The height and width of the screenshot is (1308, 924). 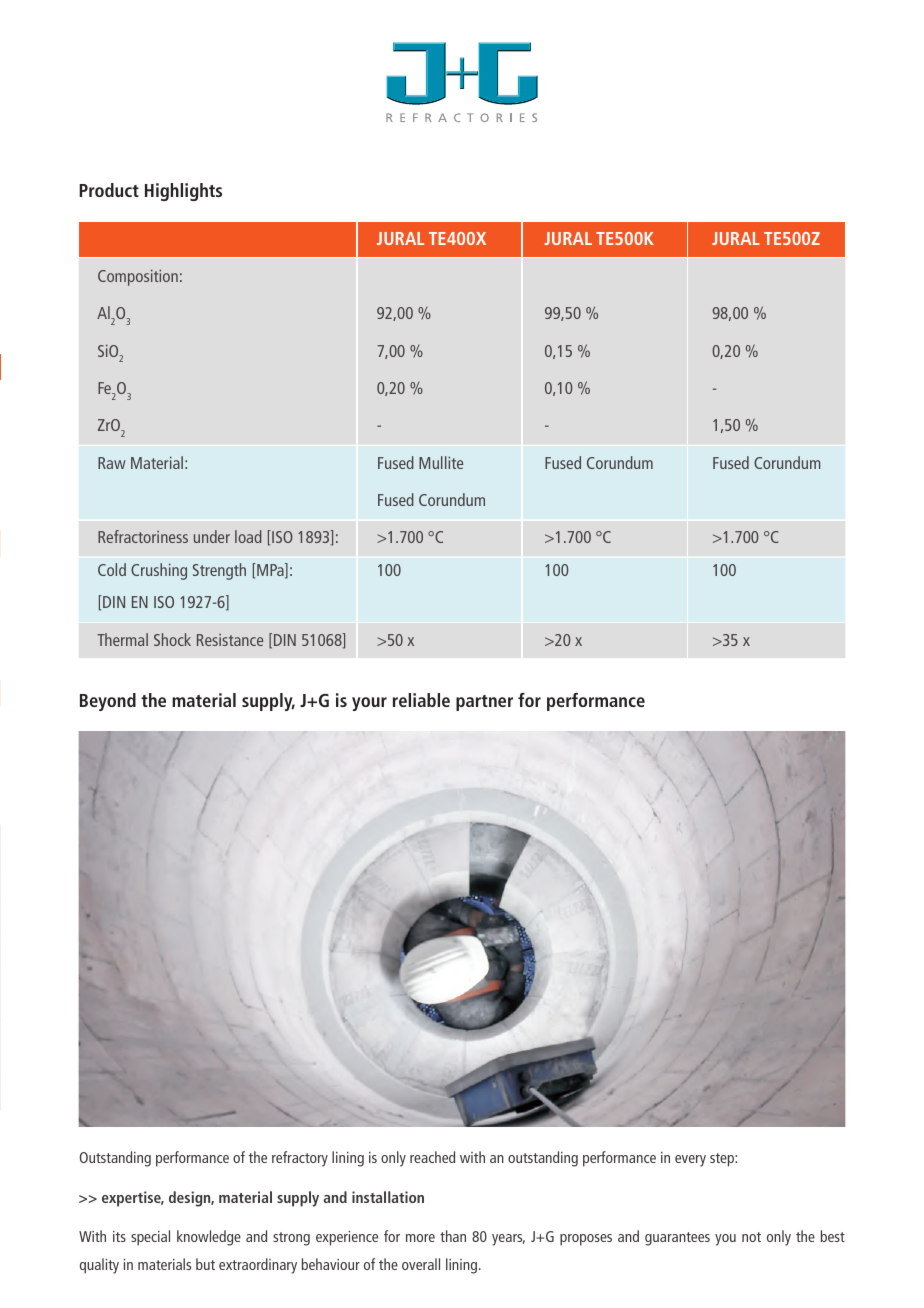 I want to click on not, so click(x=751, y=1237).
